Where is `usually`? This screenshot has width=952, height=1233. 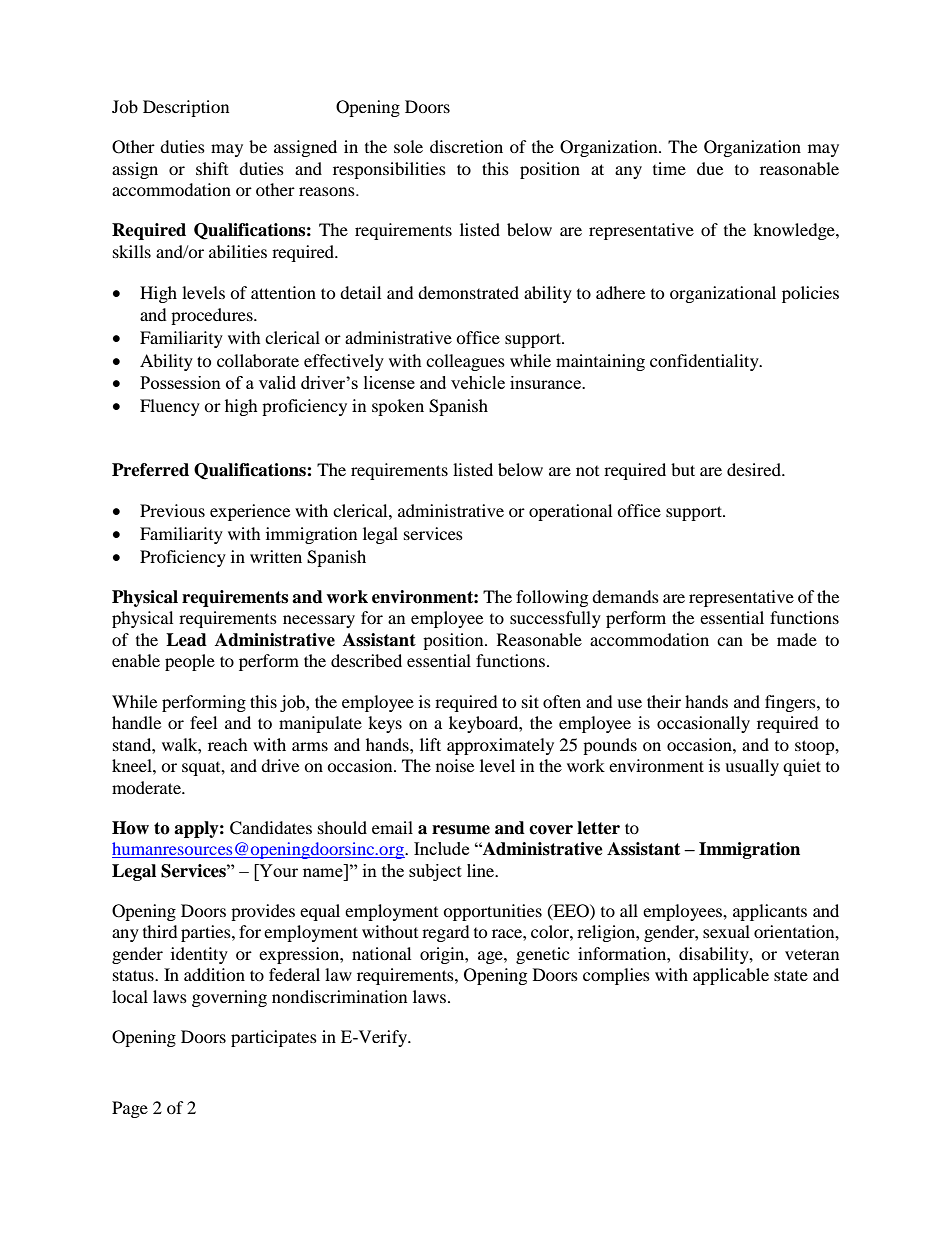 usually is located at coordinates (752, 767).
